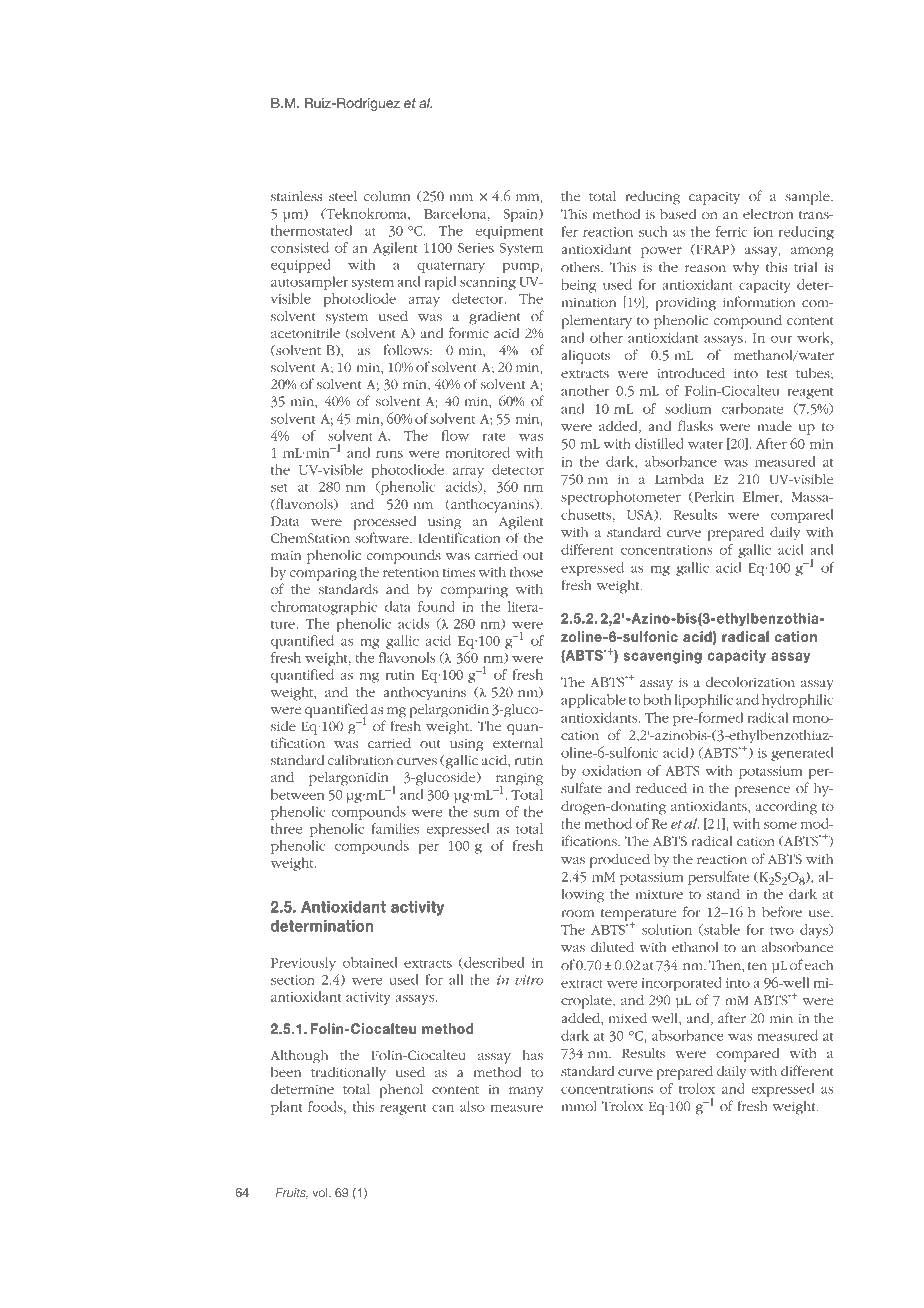 This screenshot has width=924, height=1308. Describe the element at coordinates (383, 537) in the screenshot. I see `software` at that location.
